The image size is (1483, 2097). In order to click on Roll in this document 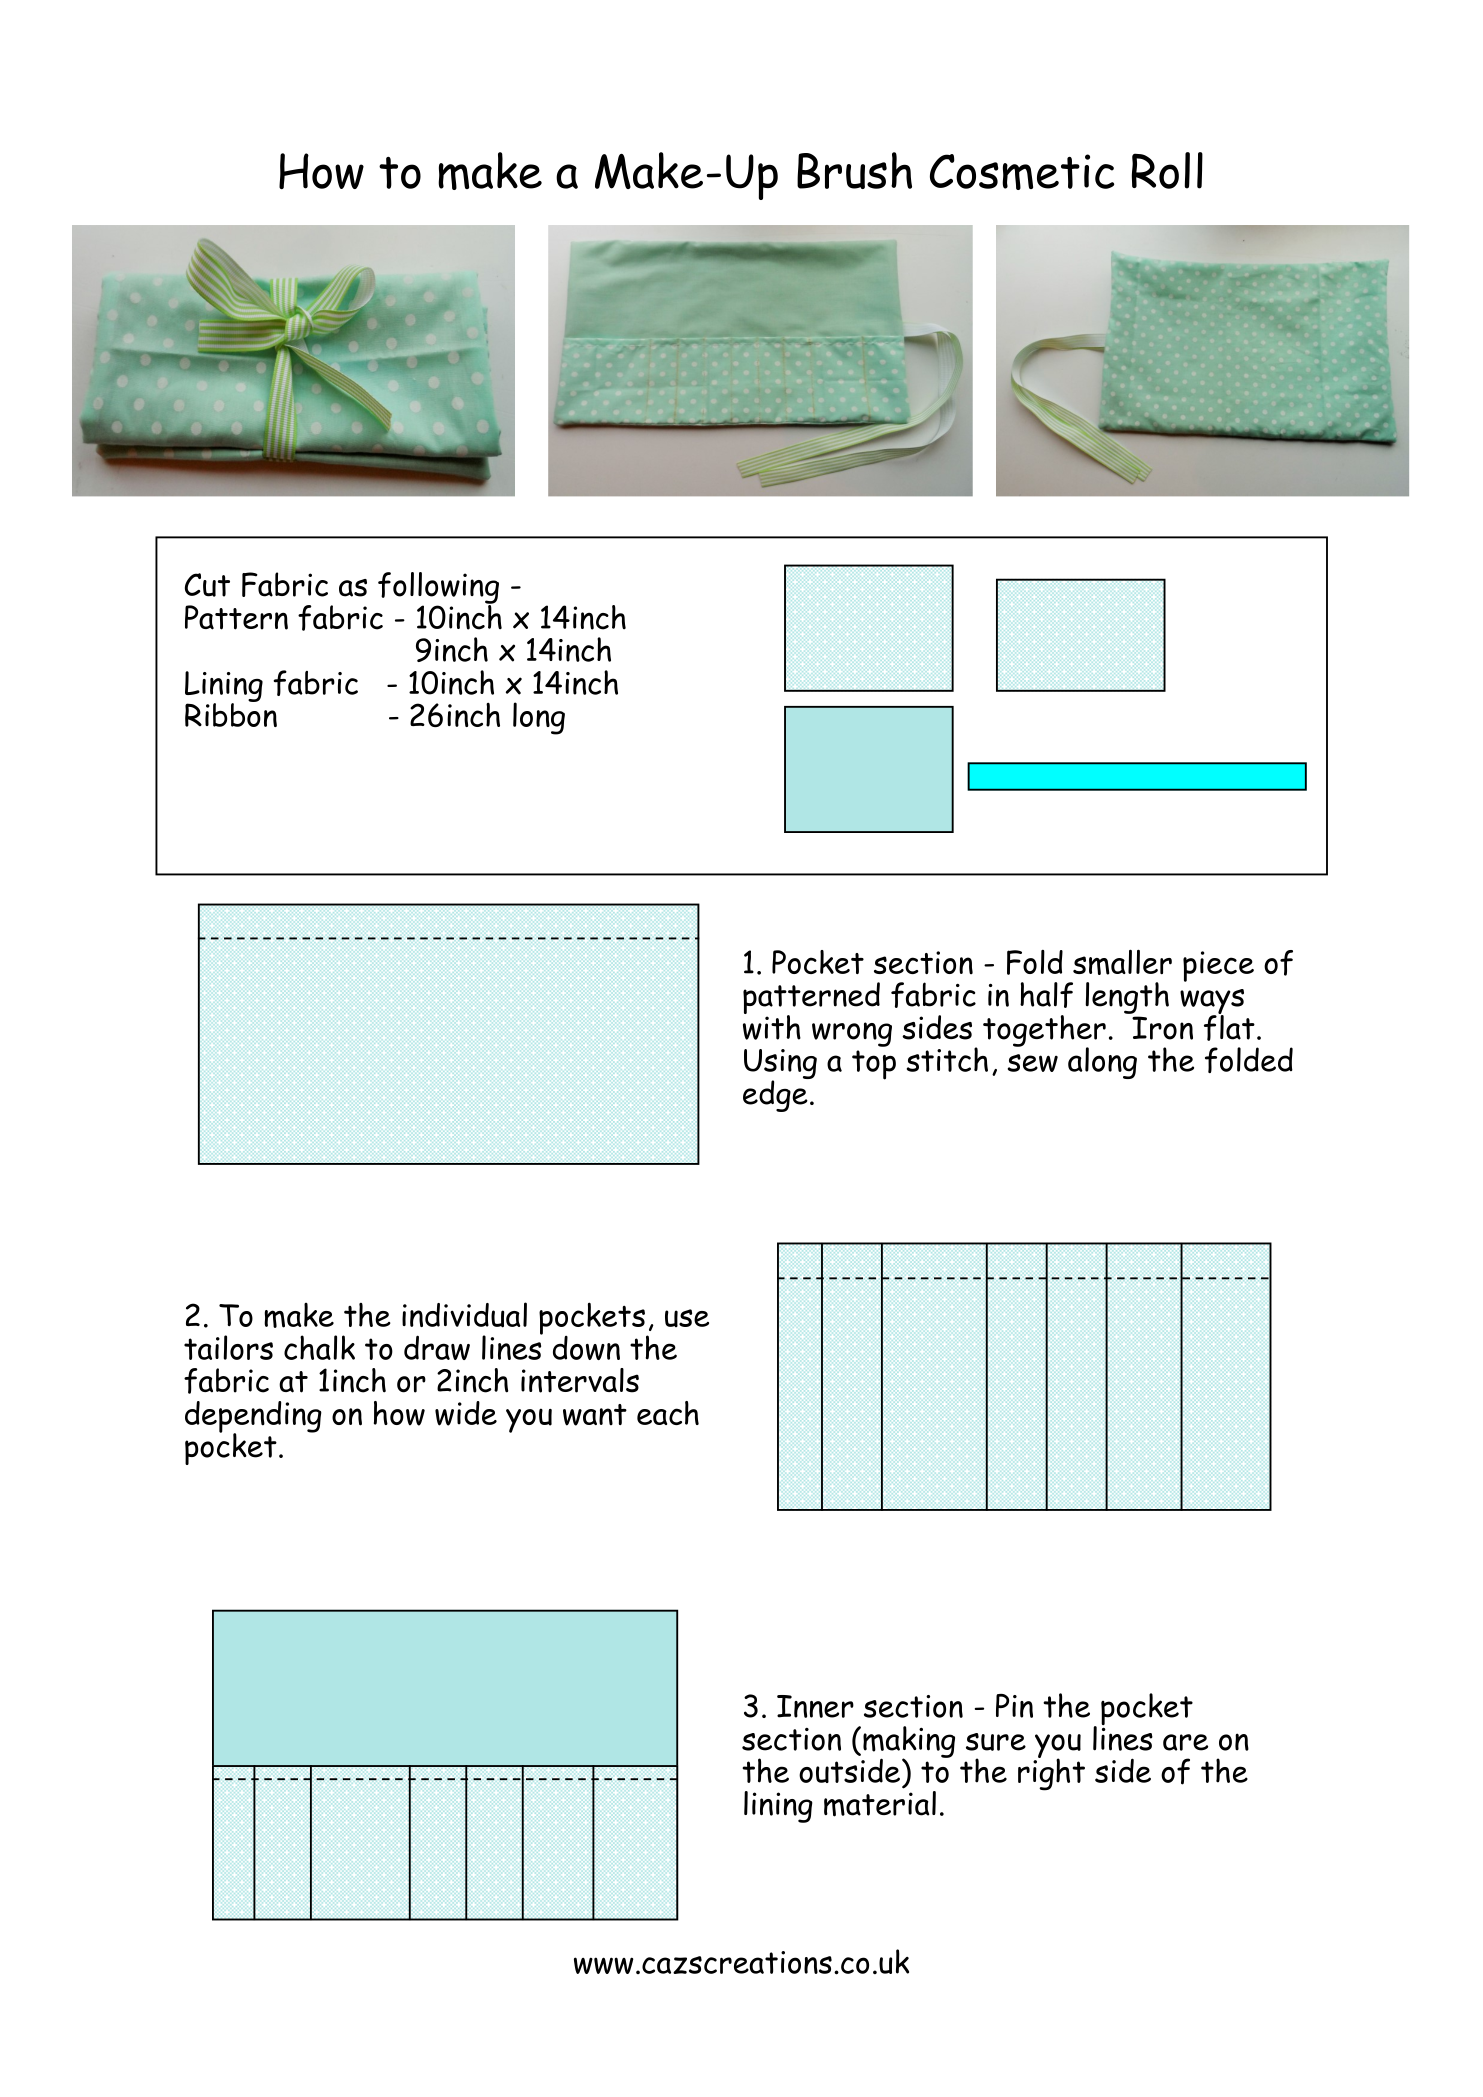, I will do `click(1167, 170)`.
